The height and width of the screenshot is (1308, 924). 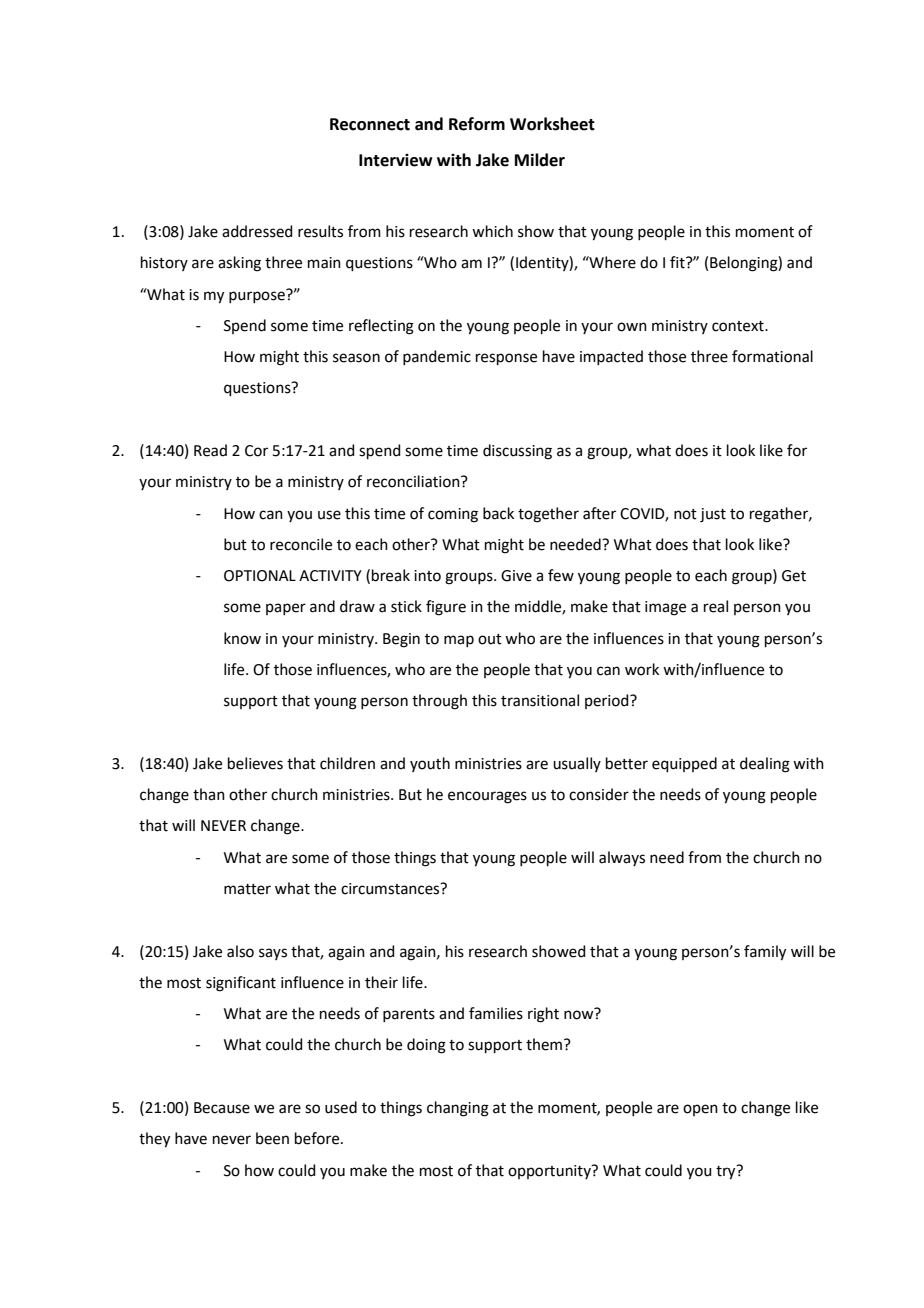 I want to click on Reform, so click(x=477, y=124).
